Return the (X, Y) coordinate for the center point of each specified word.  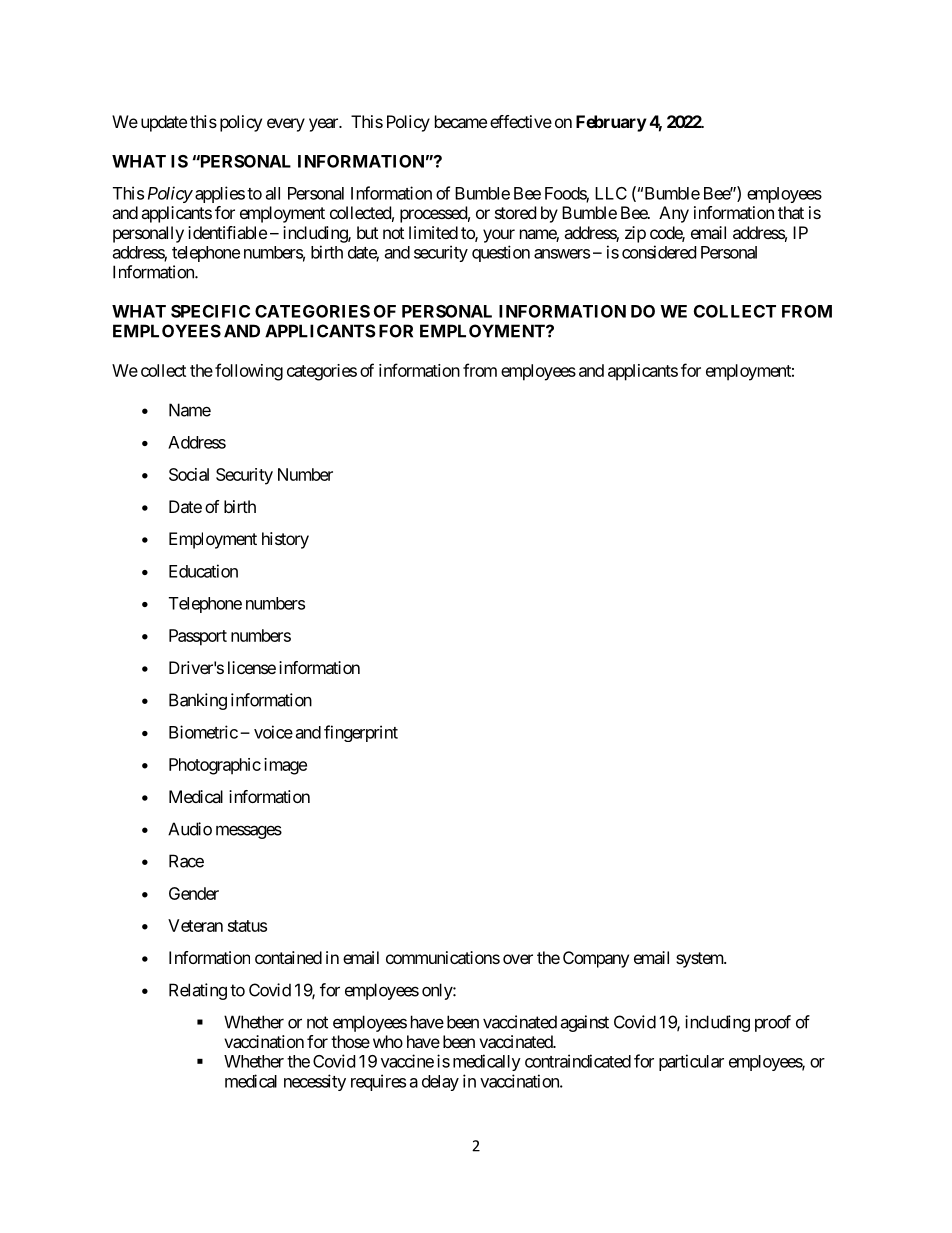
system (700, 960)
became (461, 121)
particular (691, 1062)
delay (440, 1083)
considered (659, 252)
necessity (315, 1082)
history (285, 540)
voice (273, 732)
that (791, 212)
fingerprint (361, 733)
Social (189, 474)
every (286, 125)
